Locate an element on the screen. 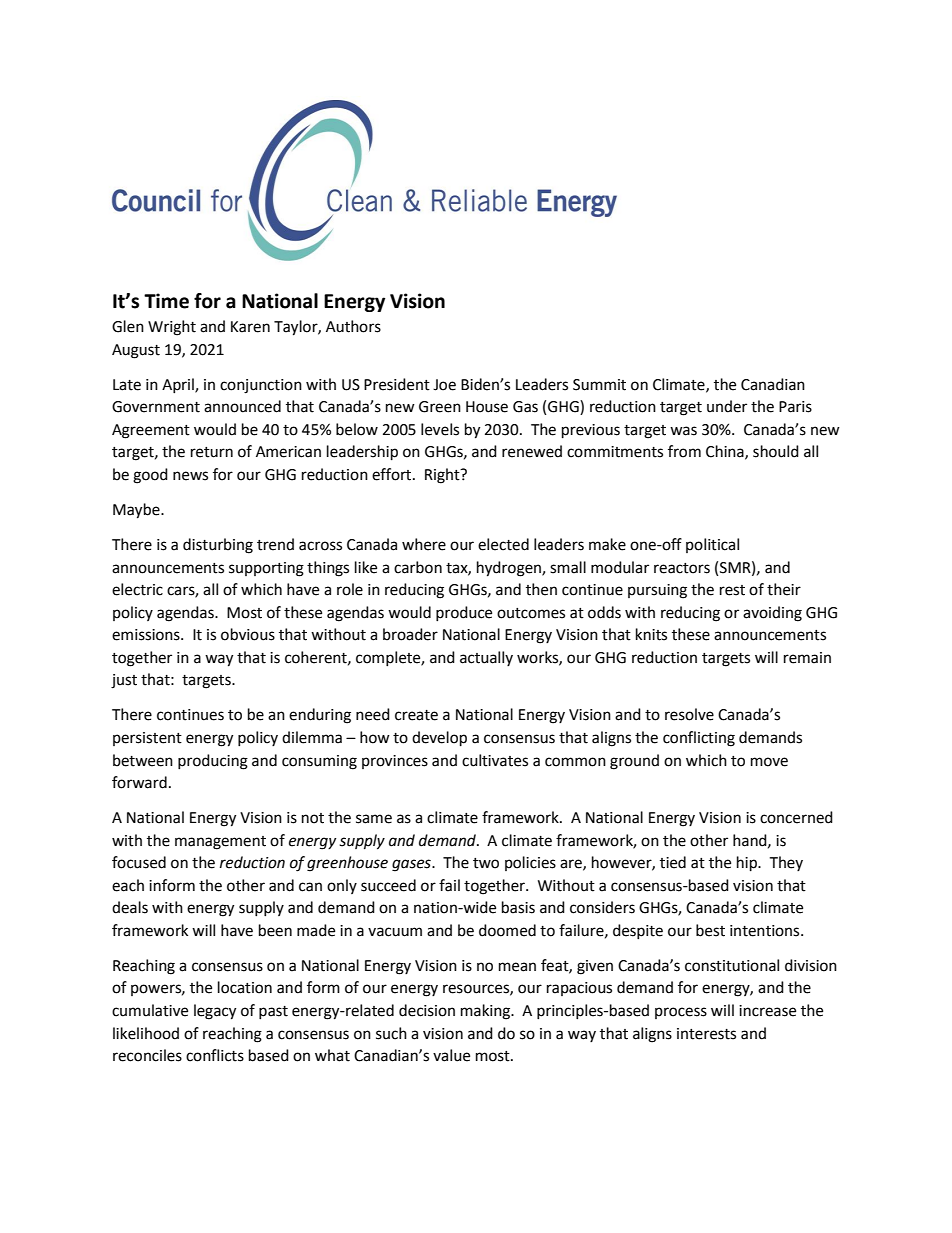  legacy is located at coordinates (215, 1012).
